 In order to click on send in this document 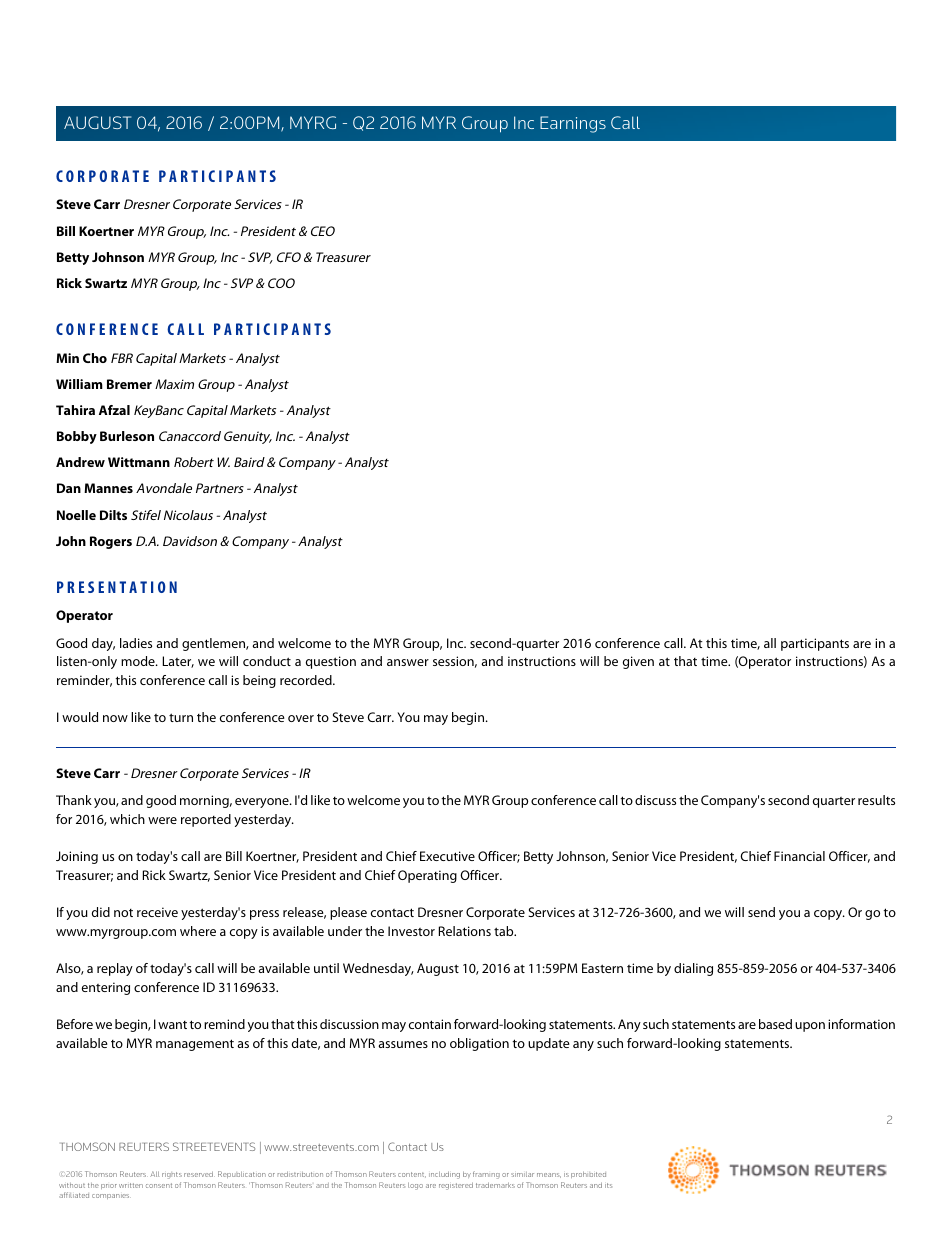, I will do `click(761, 912)`.
